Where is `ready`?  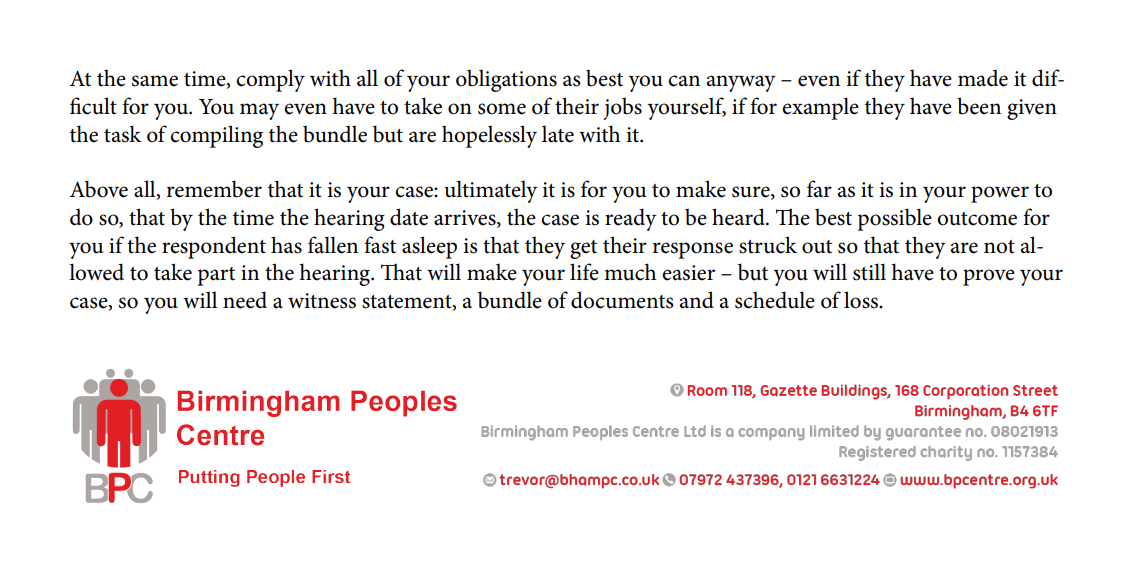 ready is located at coordinates (631, 219).
